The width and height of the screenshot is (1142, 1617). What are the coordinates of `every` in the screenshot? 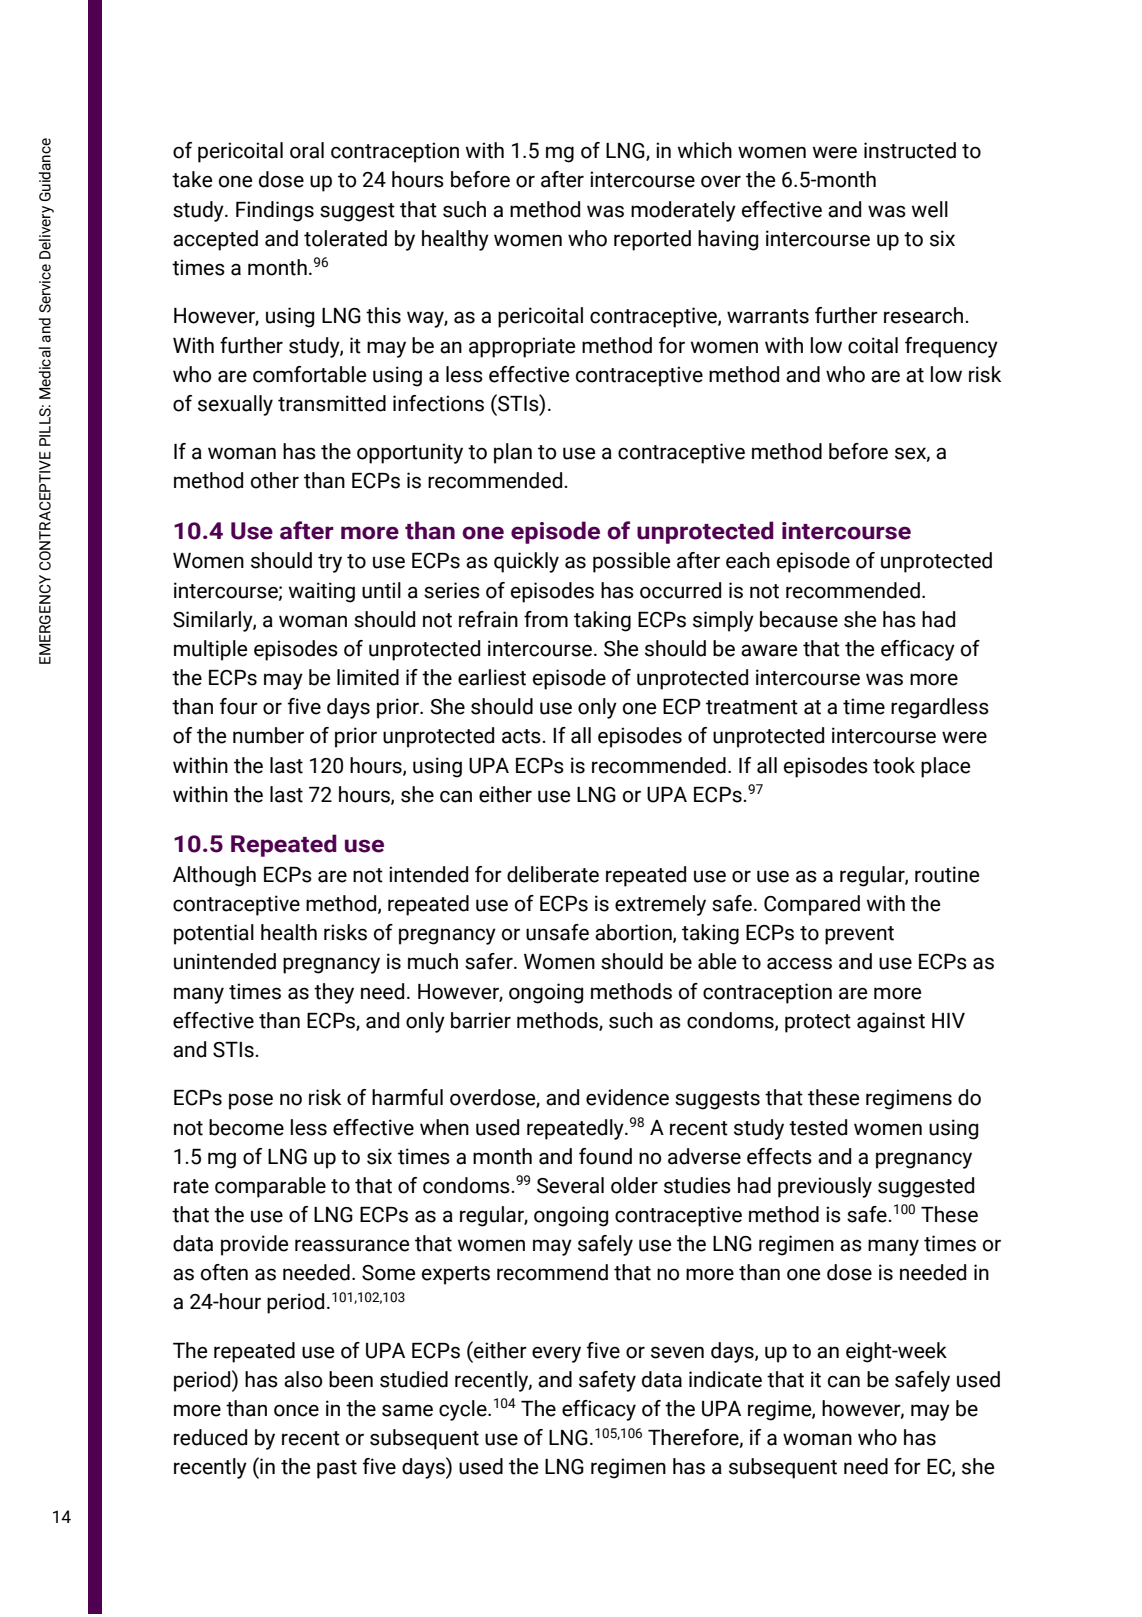 It's located at (556, 1354).
